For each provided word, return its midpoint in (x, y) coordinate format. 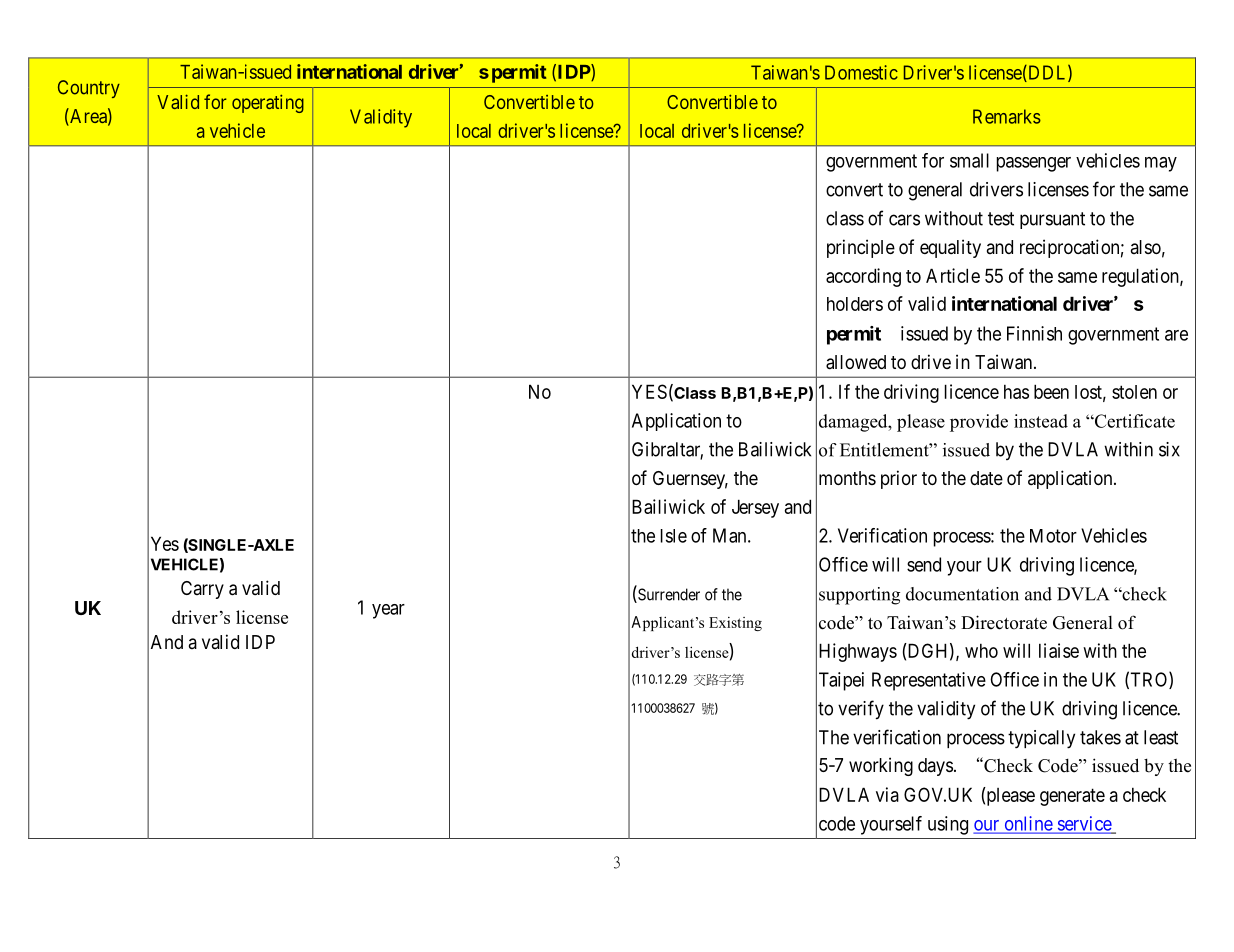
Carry (202, 590)
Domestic (861, 72)
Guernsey (690, 480)
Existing (735, 624)
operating (268, 103)
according (863, 277)
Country (89, 89)
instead (1041, 421)
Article (953, 275)
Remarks (1007, 116)
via (887, 794)
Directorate (1004, 622)
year (388, 611)
